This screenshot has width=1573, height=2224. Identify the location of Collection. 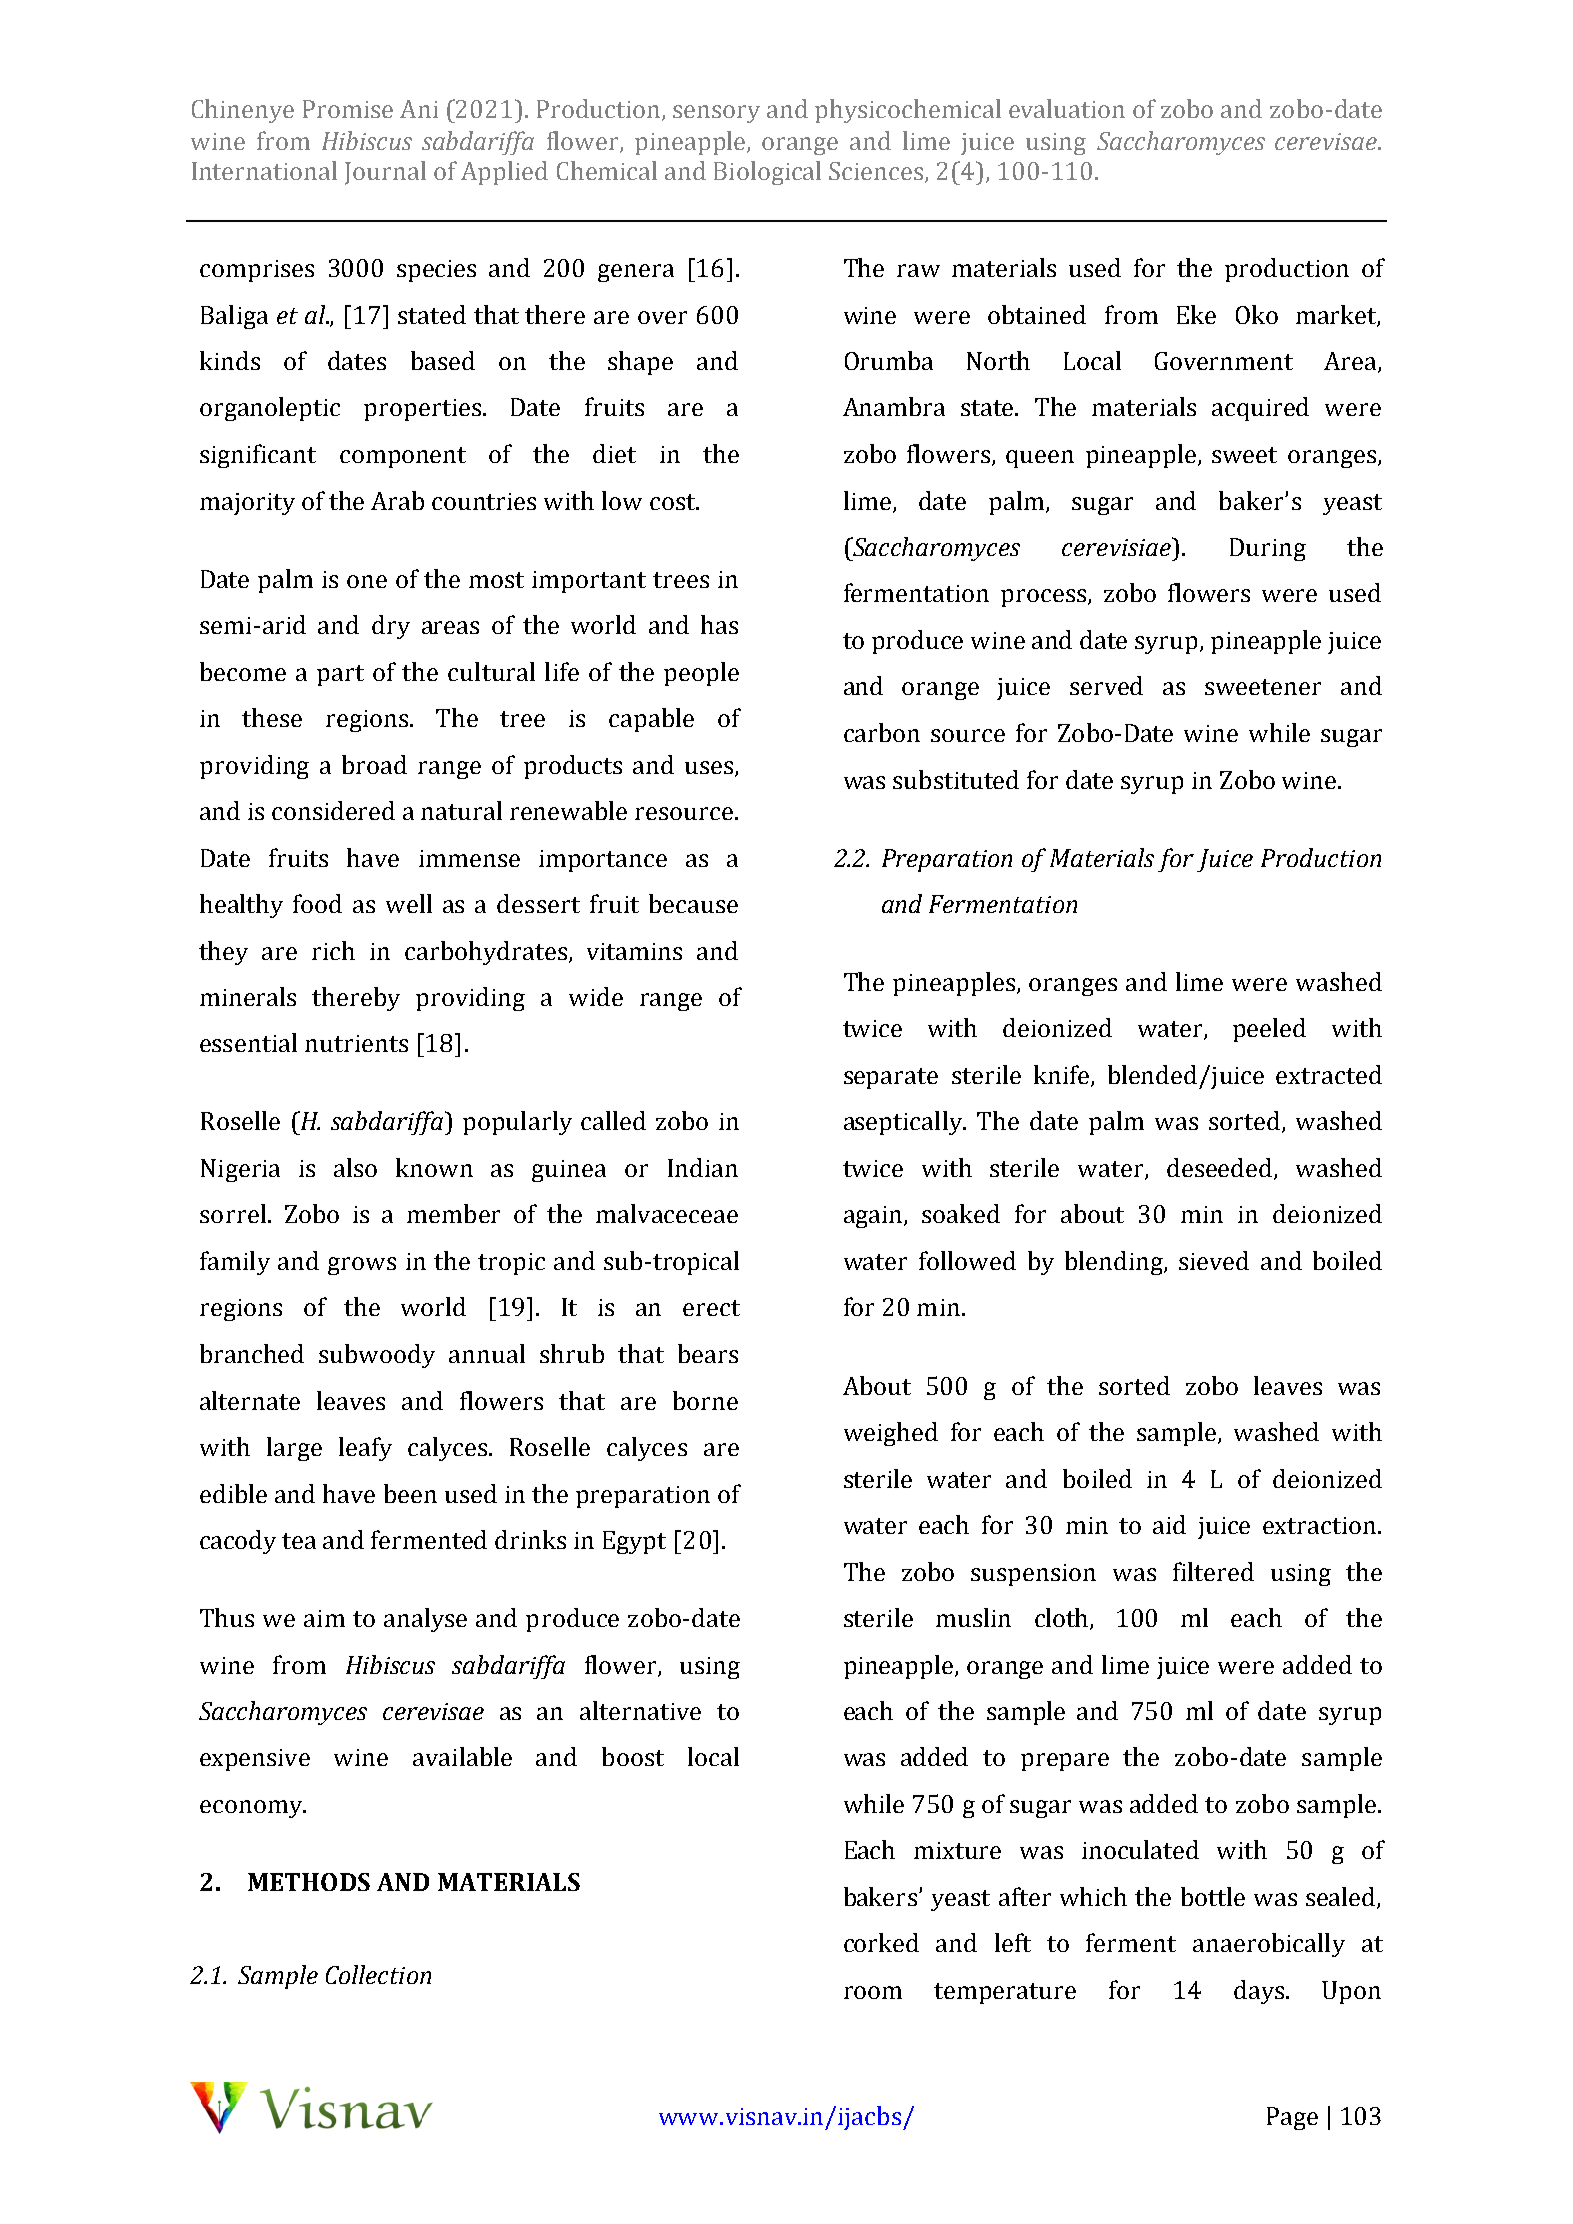
(378, 1974).
